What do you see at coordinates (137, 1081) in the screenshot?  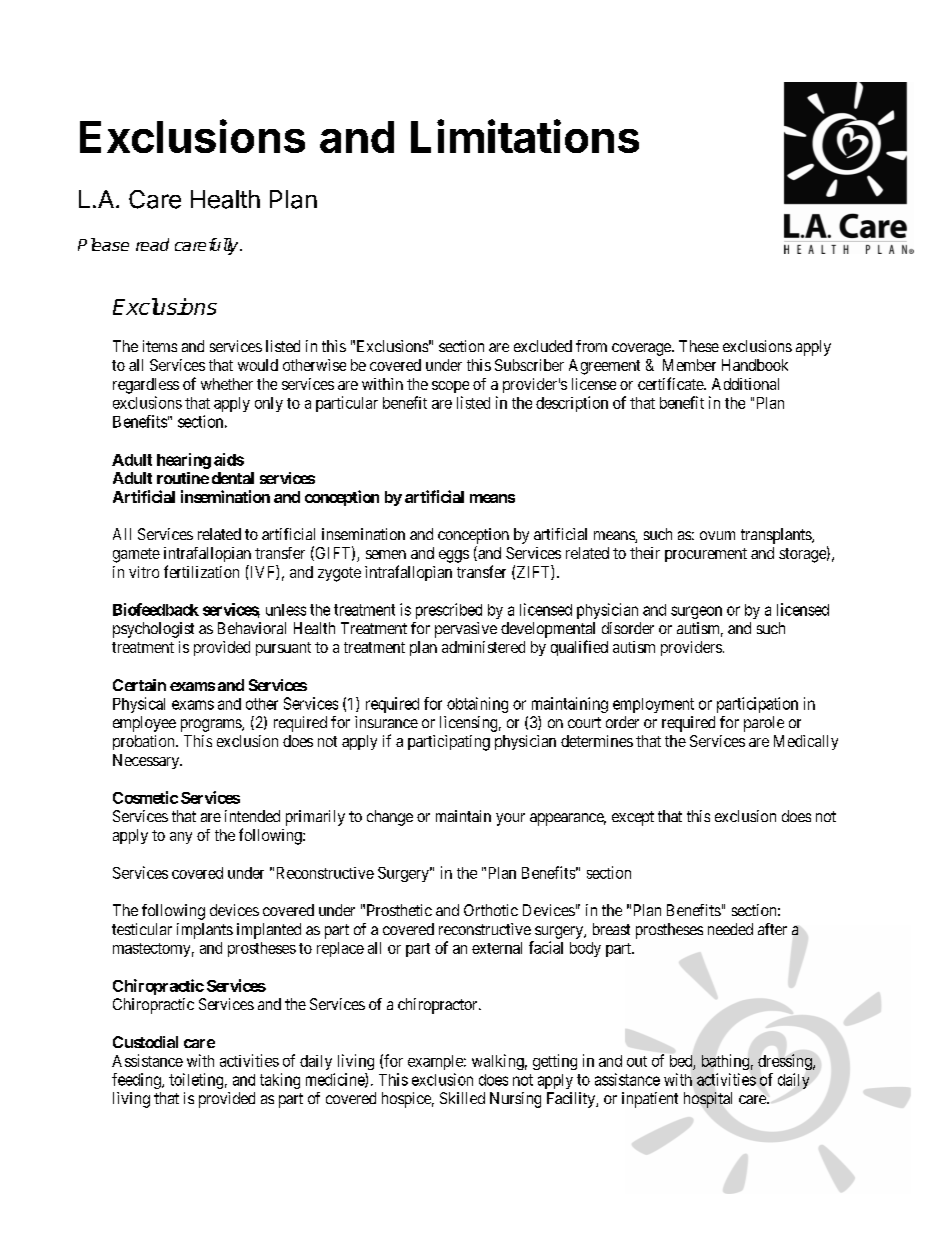 I see `feeding` at bounding box center [137, 1081].
